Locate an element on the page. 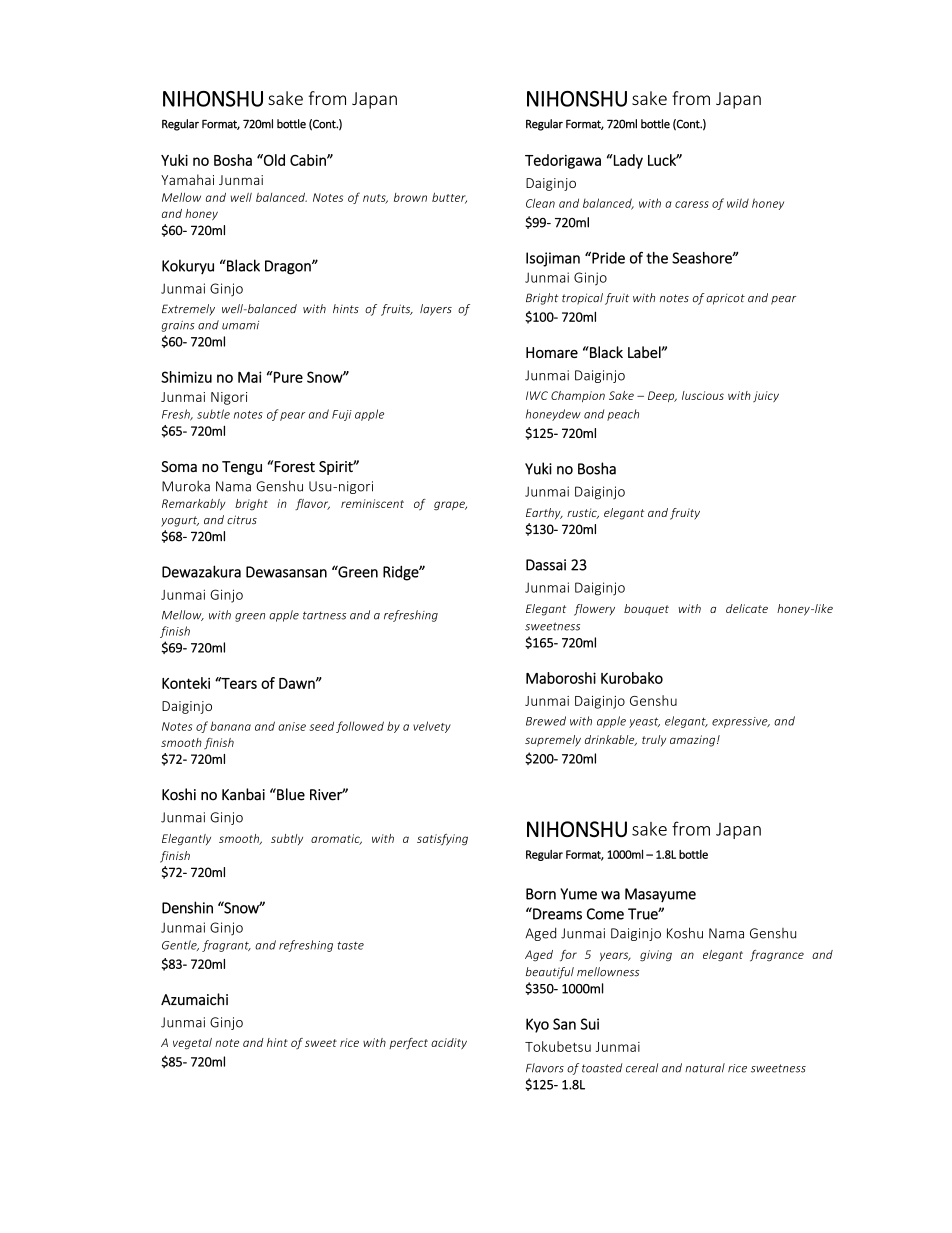 The width and height of the page is (952, 1233). flowery is located at coordinates (594, 610).
